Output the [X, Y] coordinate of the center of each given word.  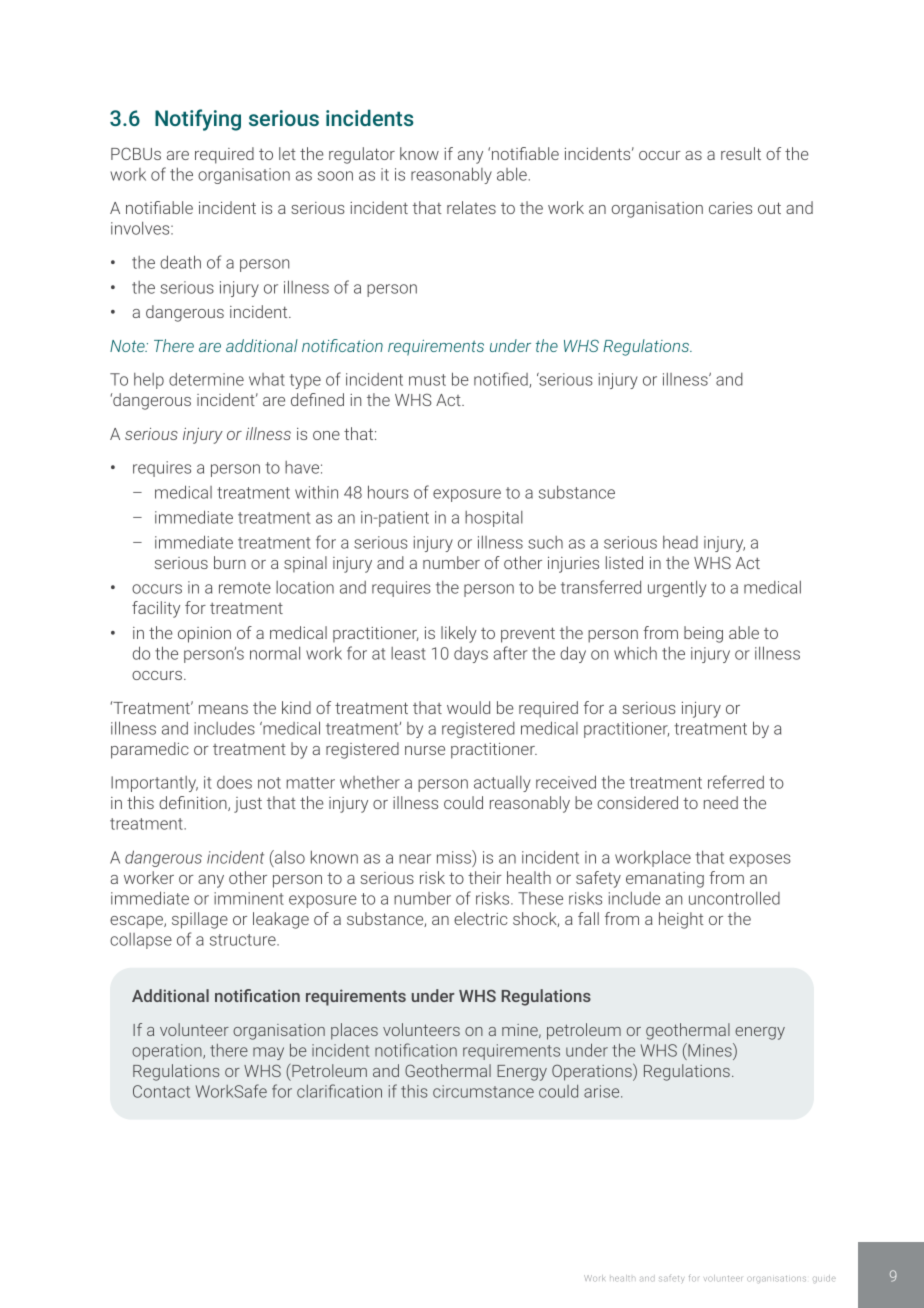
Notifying [198, 120]
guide [824, 1278]
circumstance [483, 1091]
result [741, 153]
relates [471, 207]
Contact [161, 1091]
